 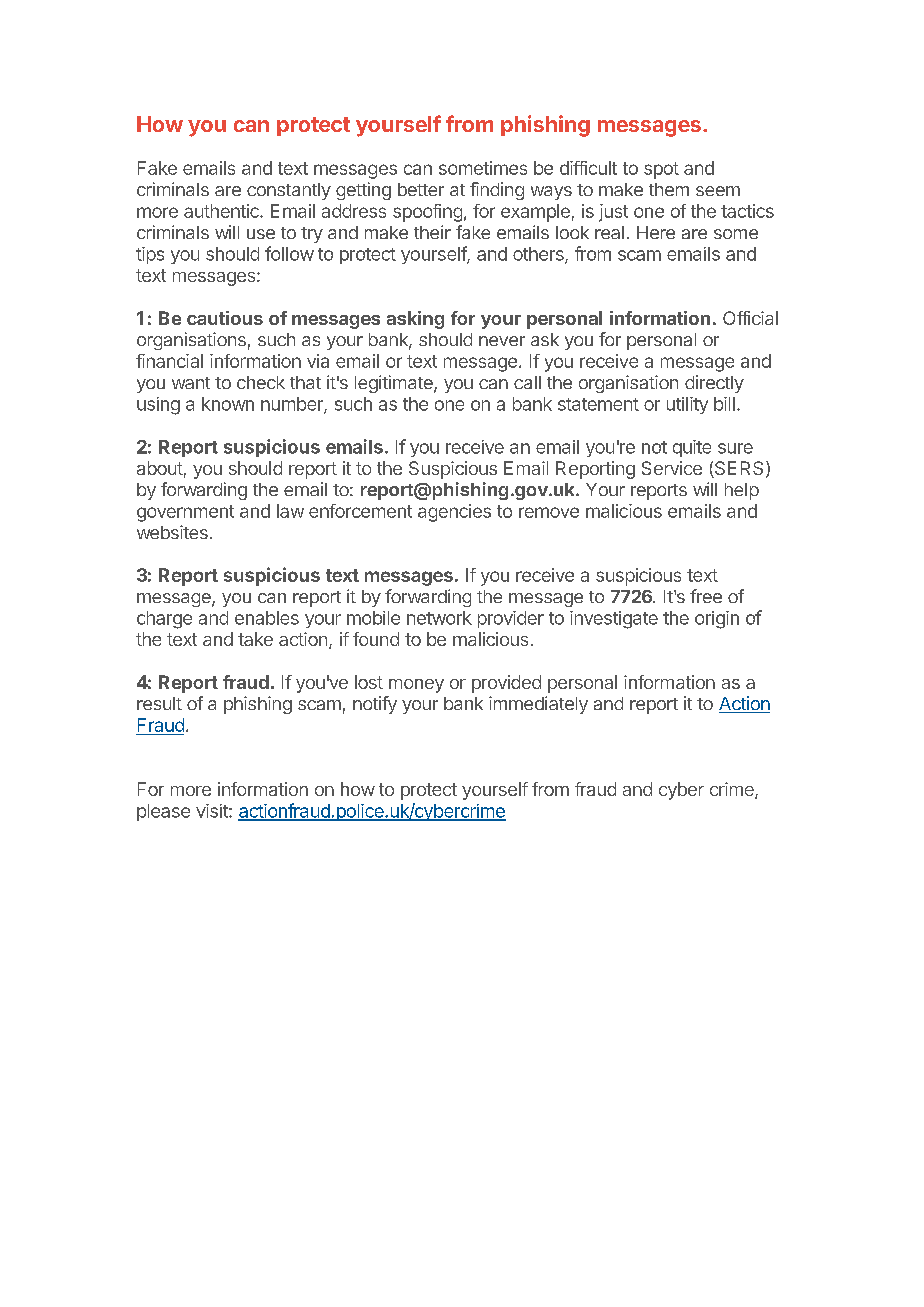 What do you see at coordinates (228, 404) in the image?
I see `known` at bounding box center [228, 404].
